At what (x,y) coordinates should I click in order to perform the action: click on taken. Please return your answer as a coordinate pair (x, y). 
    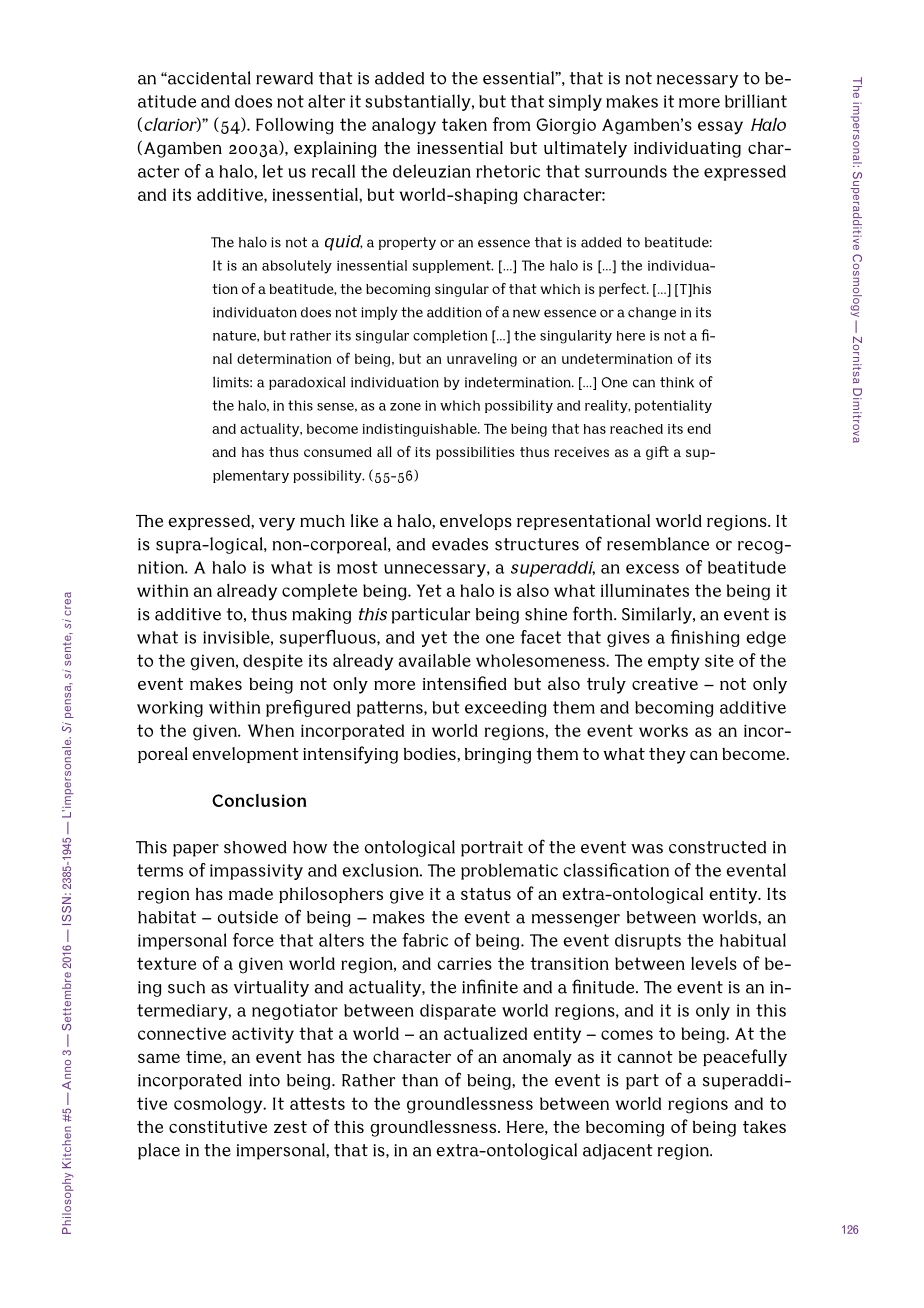
    Looking at the image, I should click on (464, 124).
